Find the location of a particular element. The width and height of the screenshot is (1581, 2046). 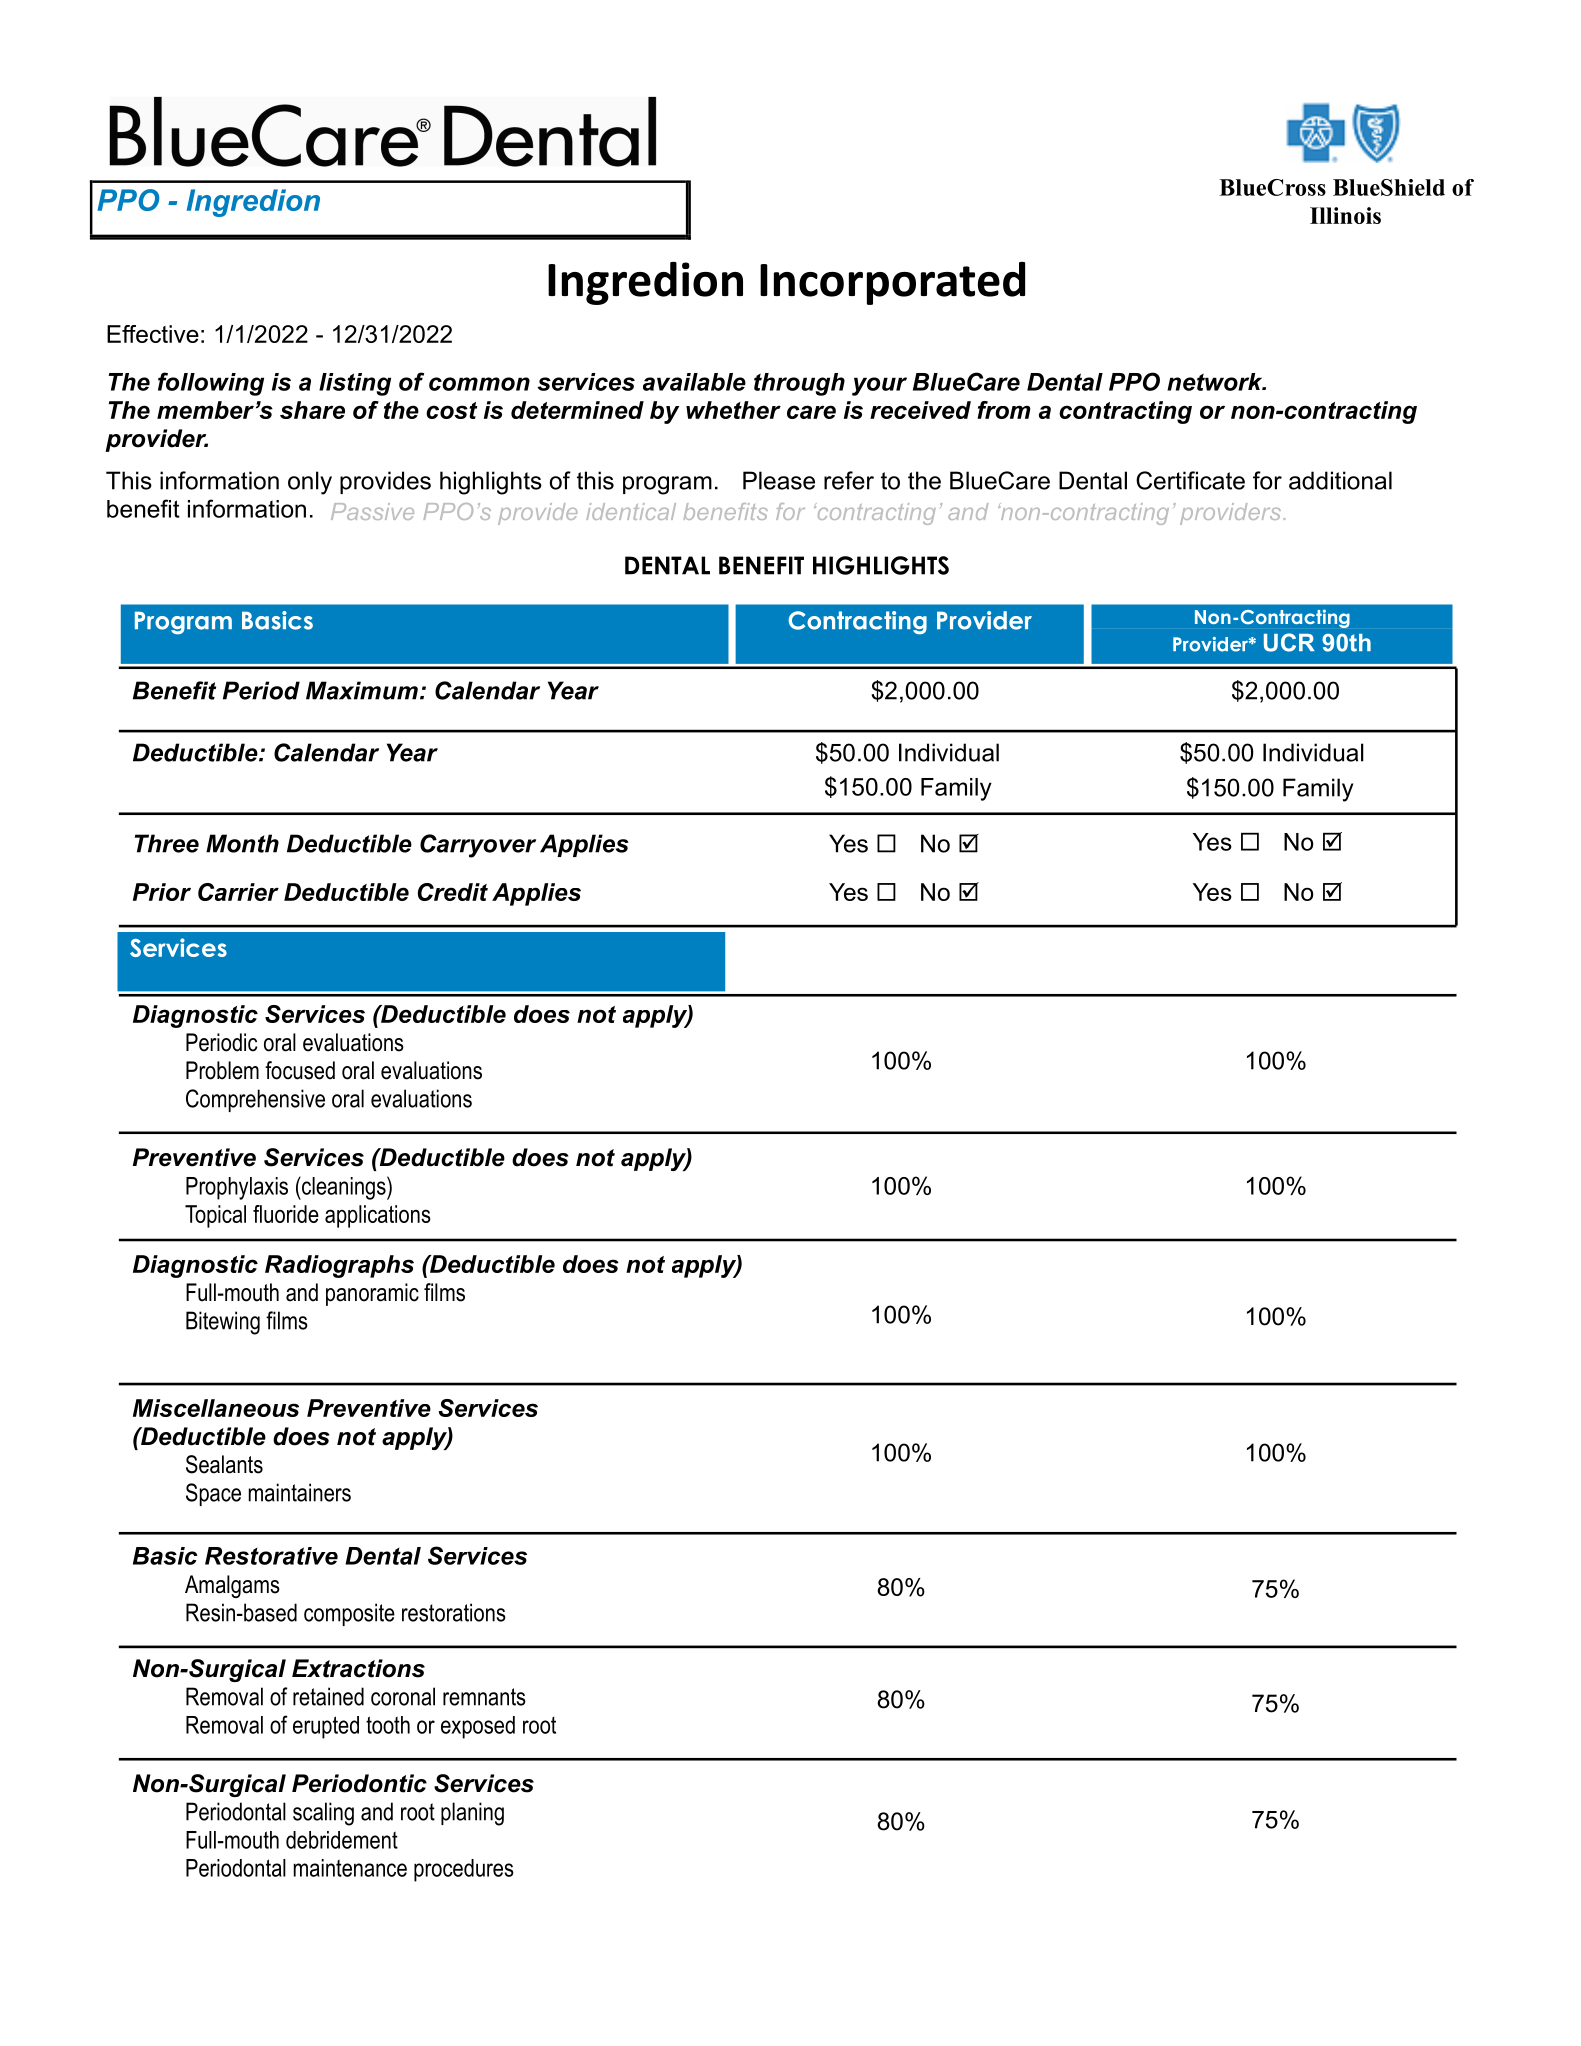

Carryover is located at coordinates (478, 846).
